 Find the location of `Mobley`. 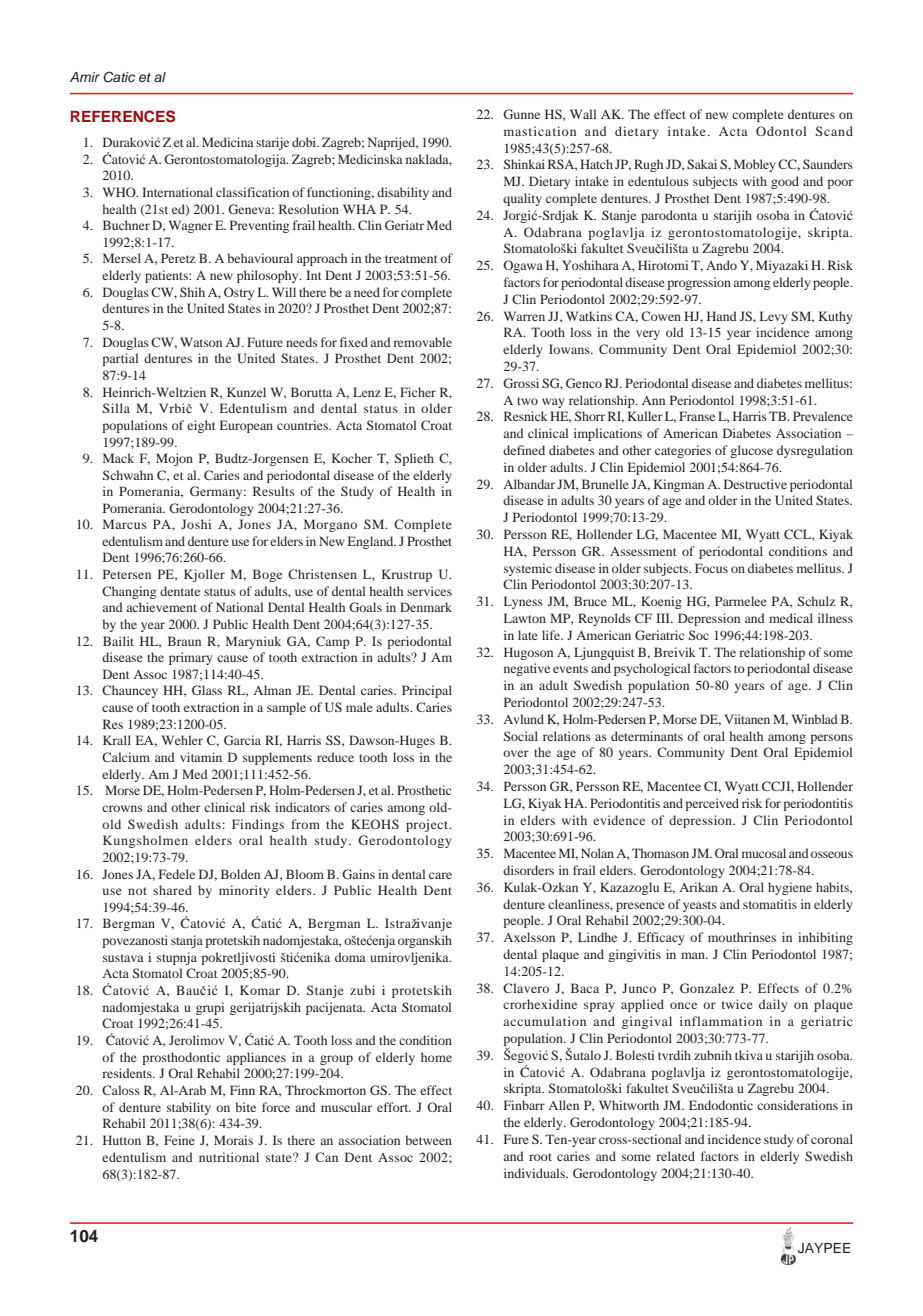

Mobley is located at coordinates (755, 165).
